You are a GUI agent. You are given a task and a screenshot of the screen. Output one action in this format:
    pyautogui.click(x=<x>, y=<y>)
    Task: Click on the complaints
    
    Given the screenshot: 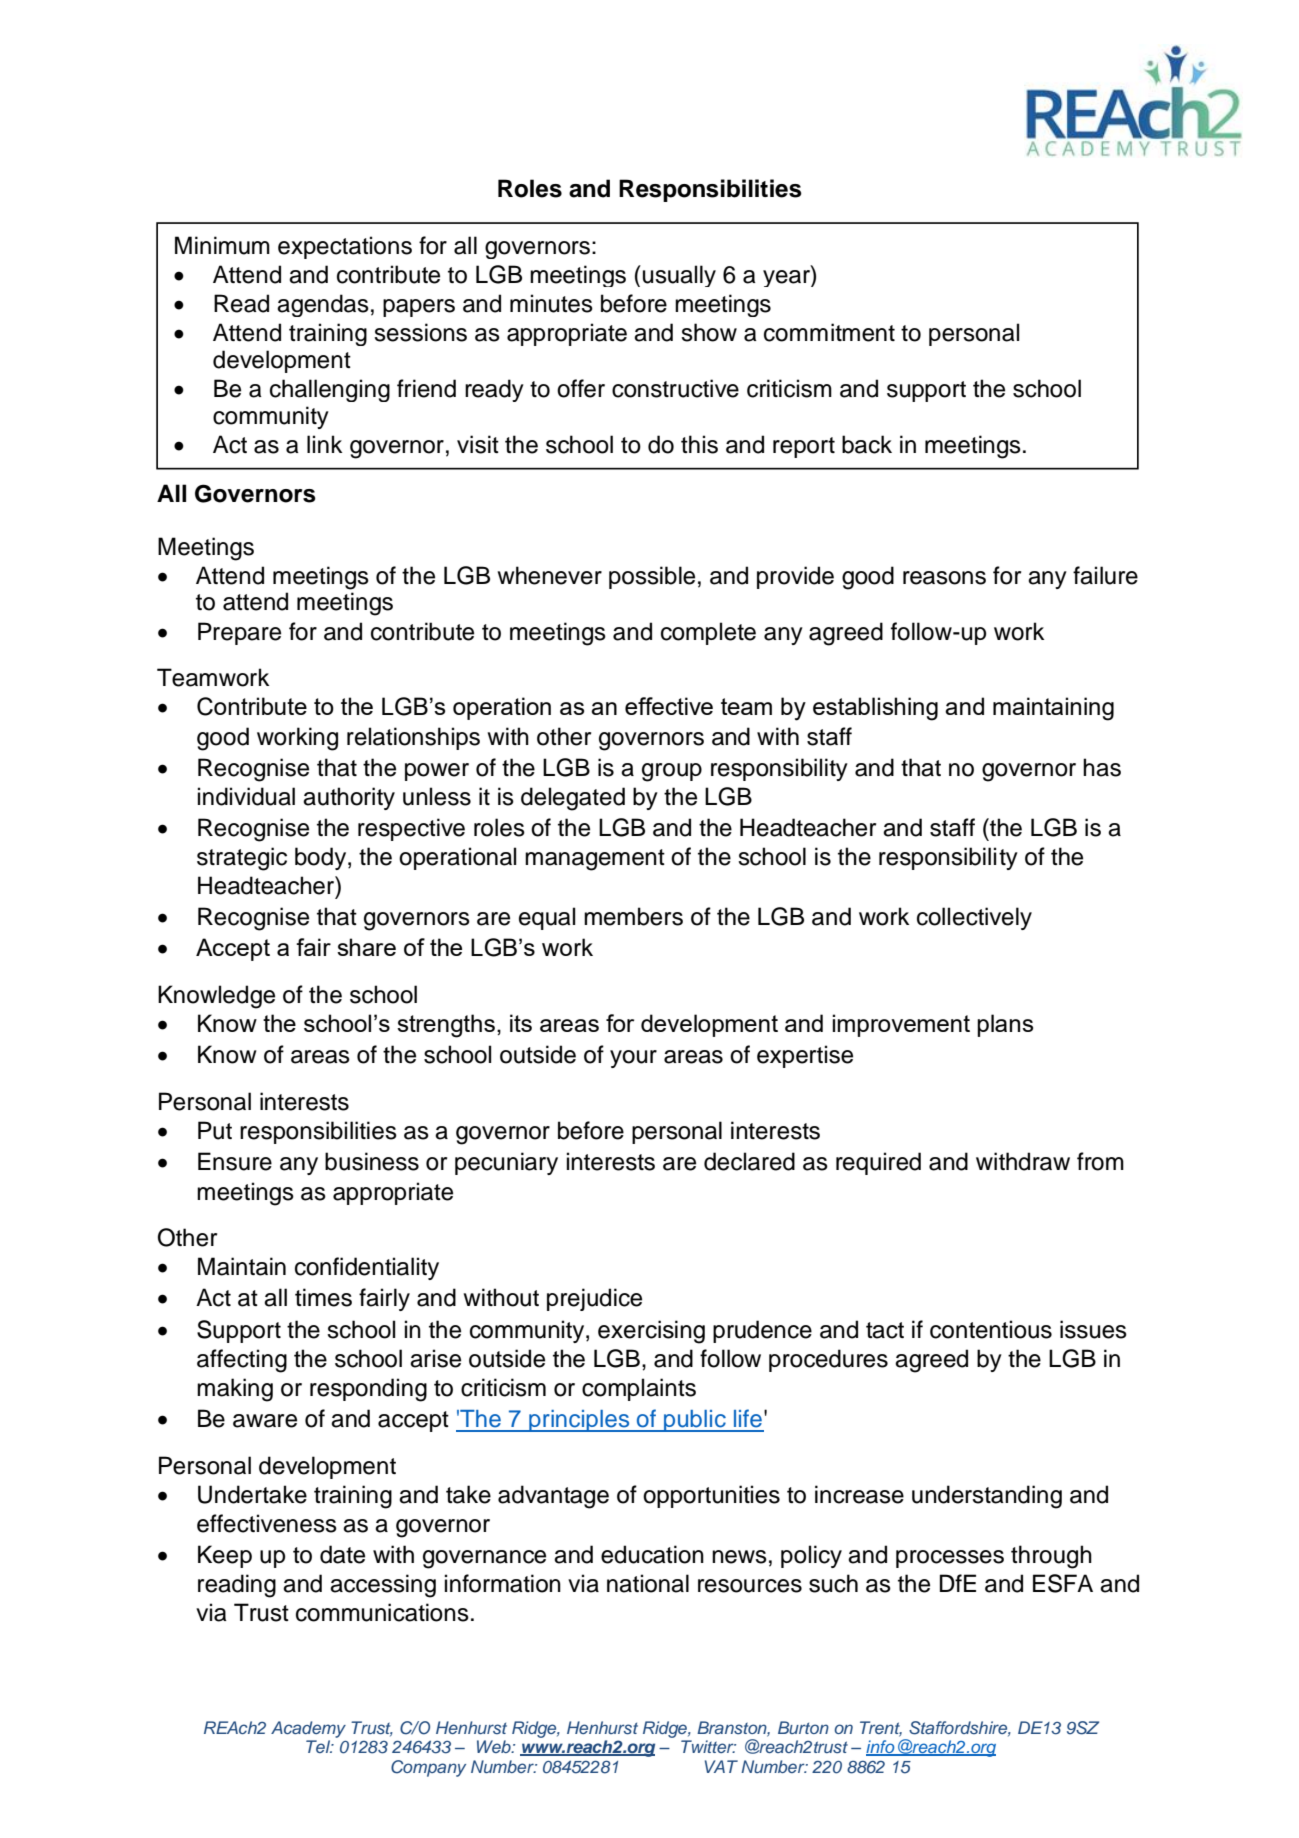 What is the action you would take?
    pyautogui.click(x=639, y=1389)
